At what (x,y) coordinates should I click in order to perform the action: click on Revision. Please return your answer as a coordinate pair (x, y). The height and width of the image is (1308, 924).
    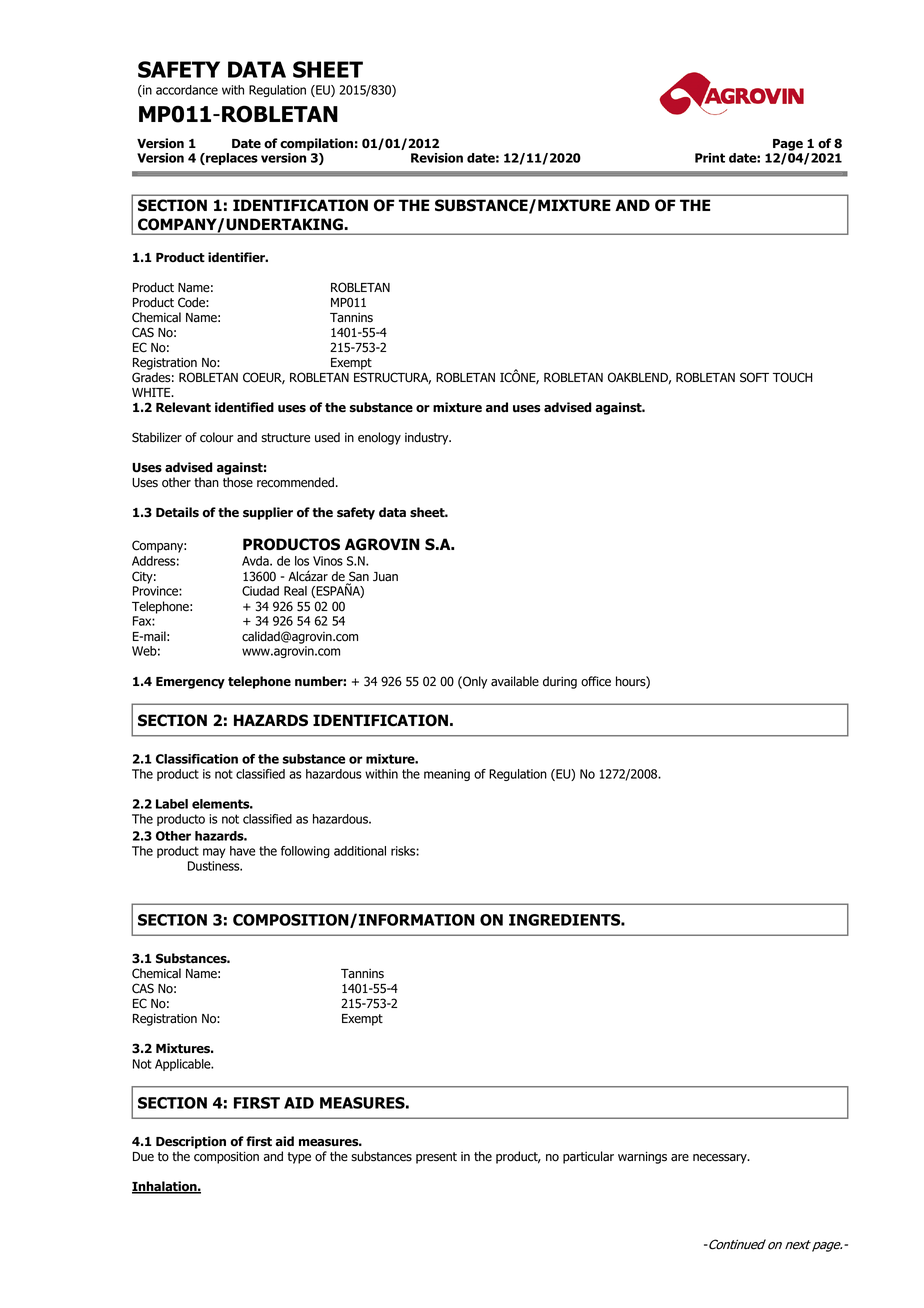
    Looking at the image, I should click on (437, 158).
